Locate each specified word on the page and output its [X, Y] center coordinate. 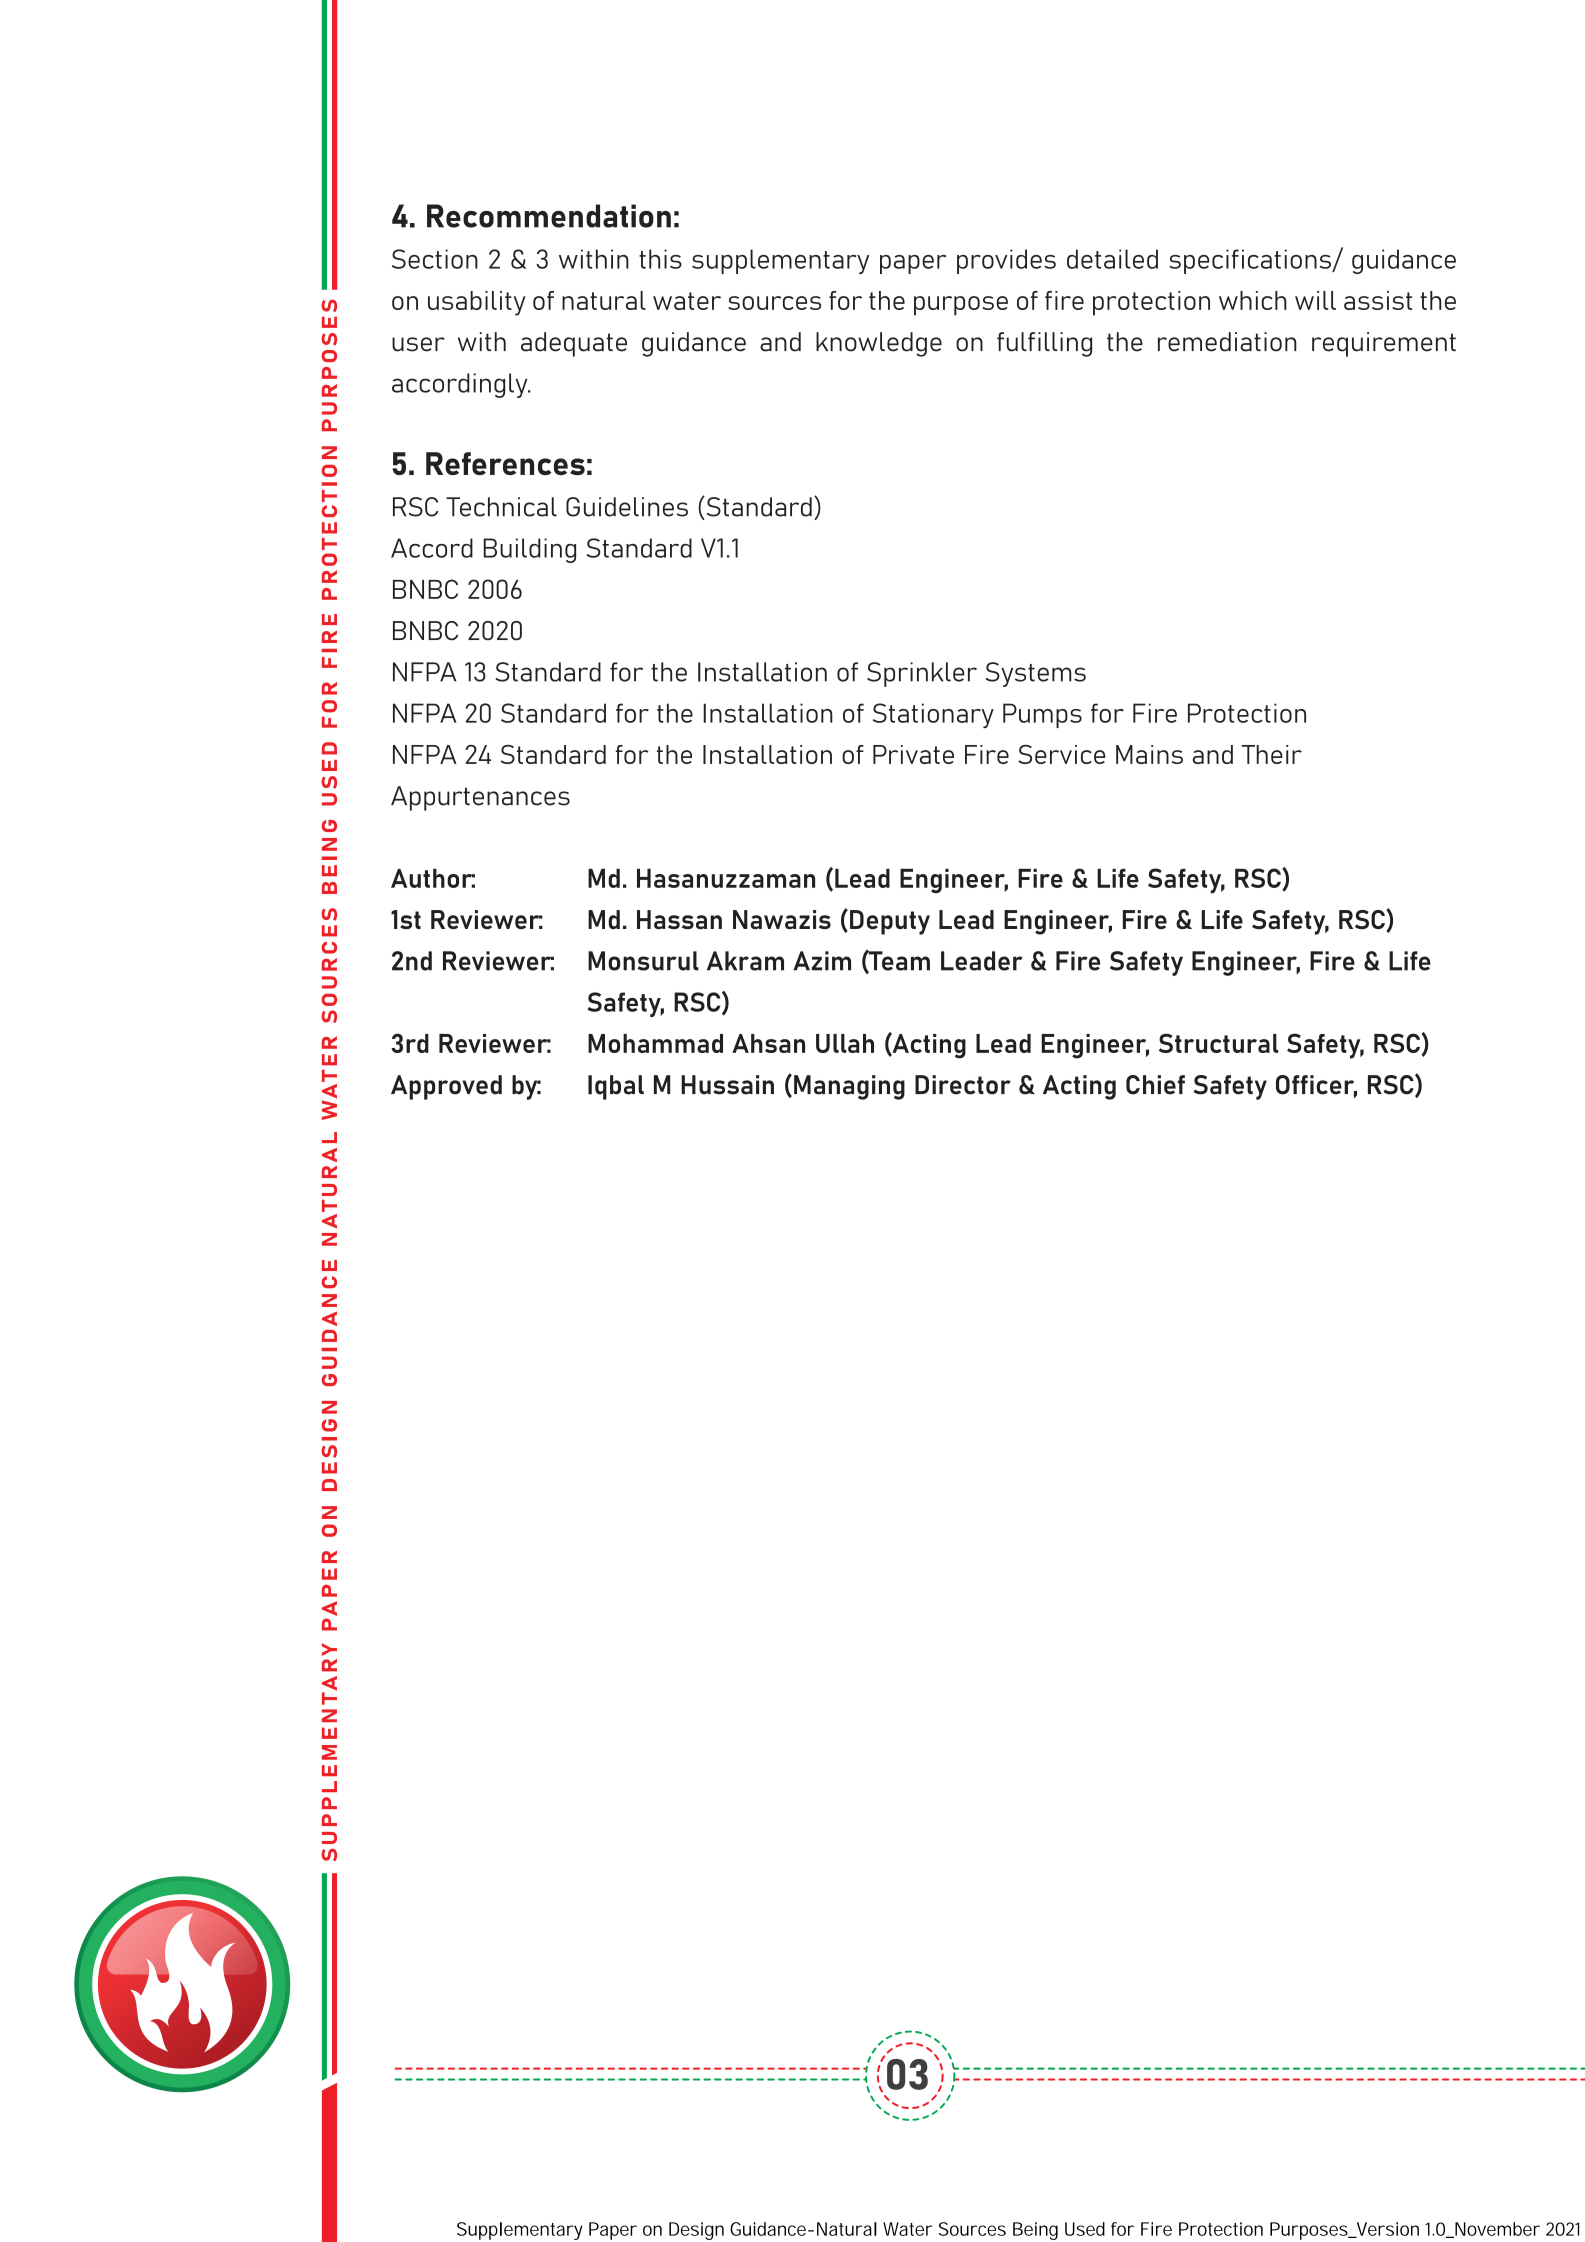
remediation [1227, 342]
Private [913, 754]
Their [1271, 754]
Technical [501, 507]
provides [1006, 261]
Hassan [679, 919]
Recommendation [549, 216]
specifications [1251, 261]
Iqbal [616, 1087]
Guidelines [627, 507]
